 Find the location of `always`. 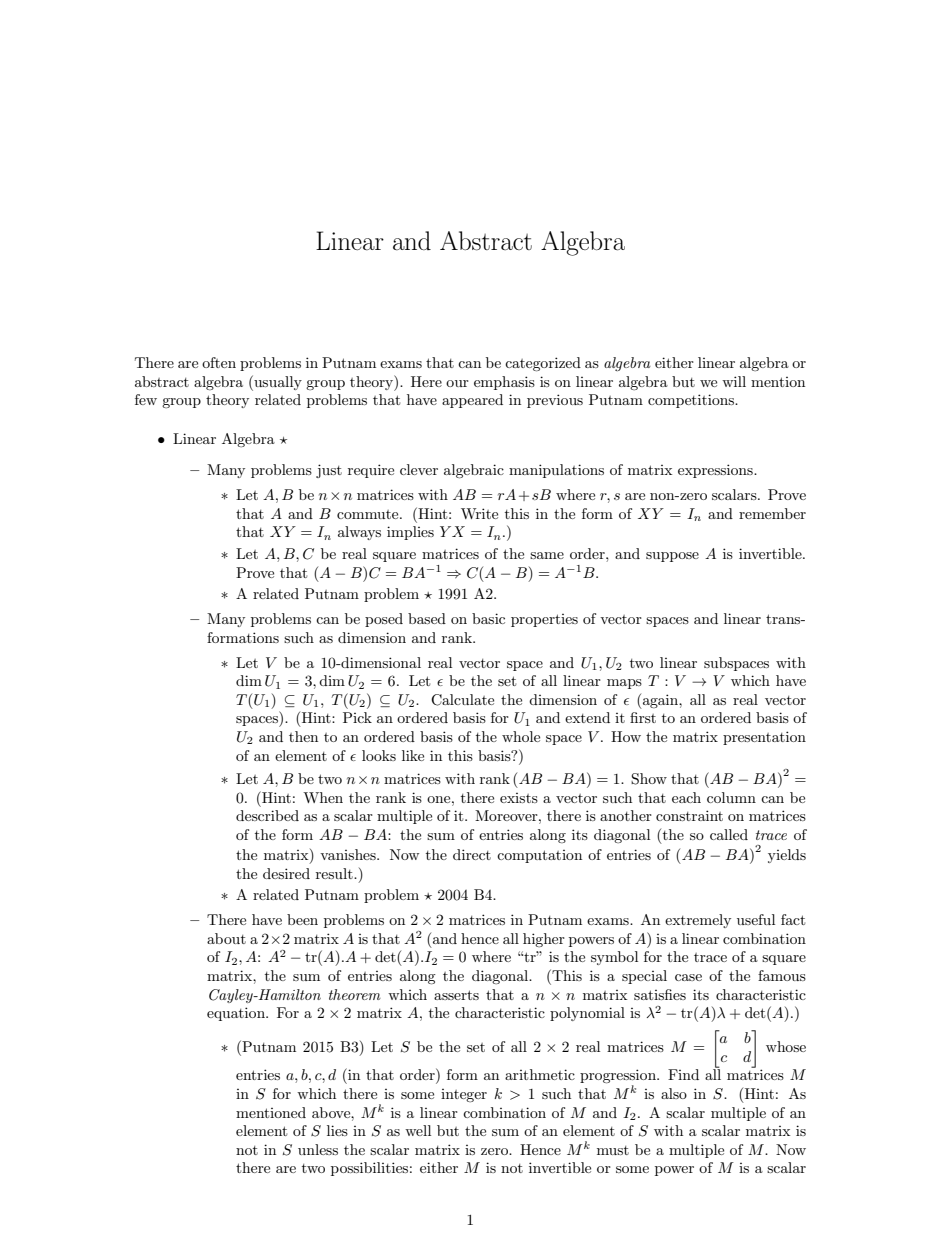

always is located at coordinates (359, 533).
